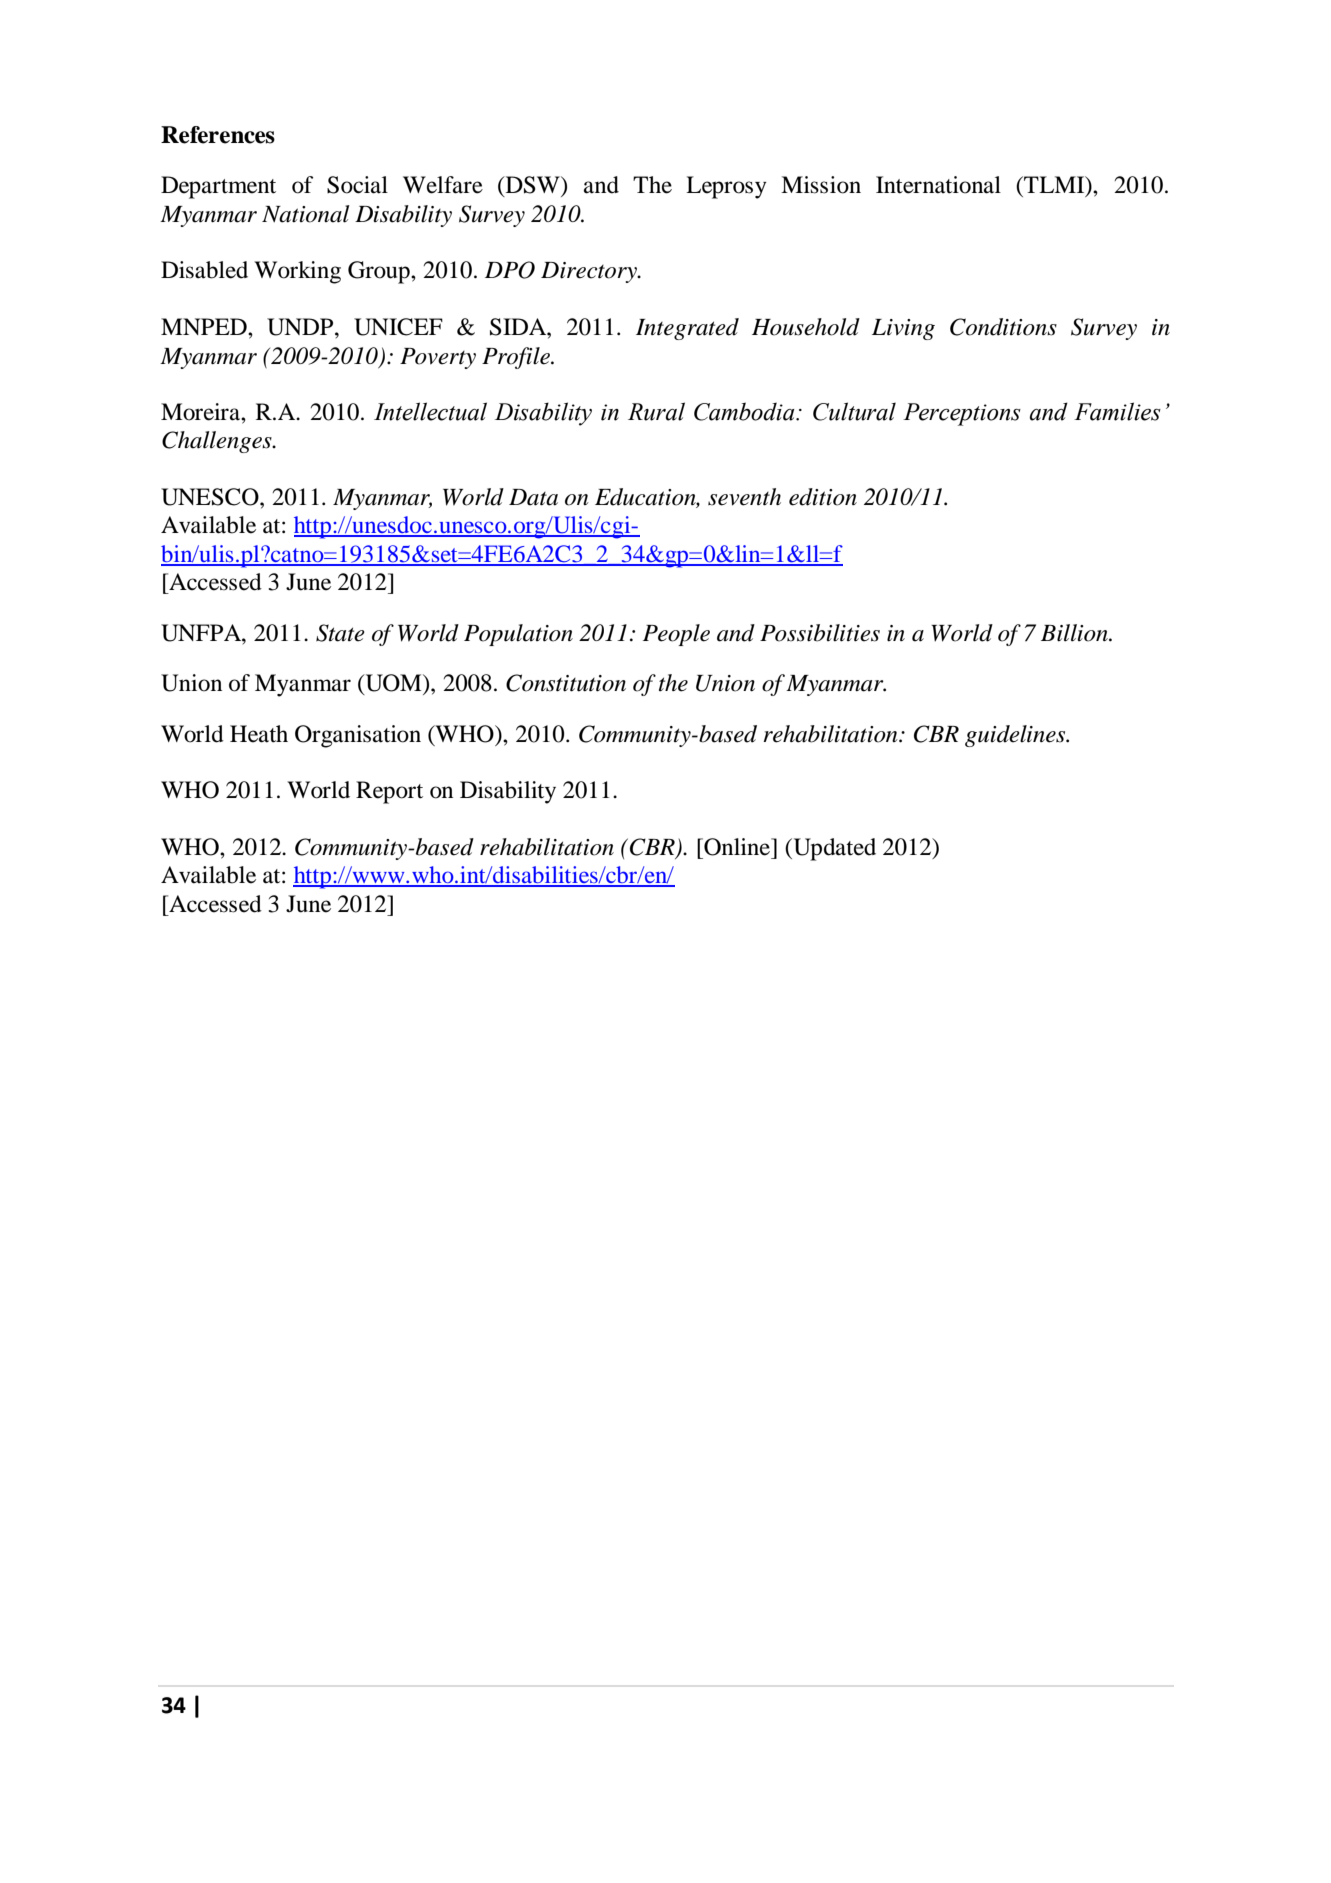 This document has height=1883, width=1331. Describe the element at coordinates (438, 358) in the document. I see `Poverty` at that location.
